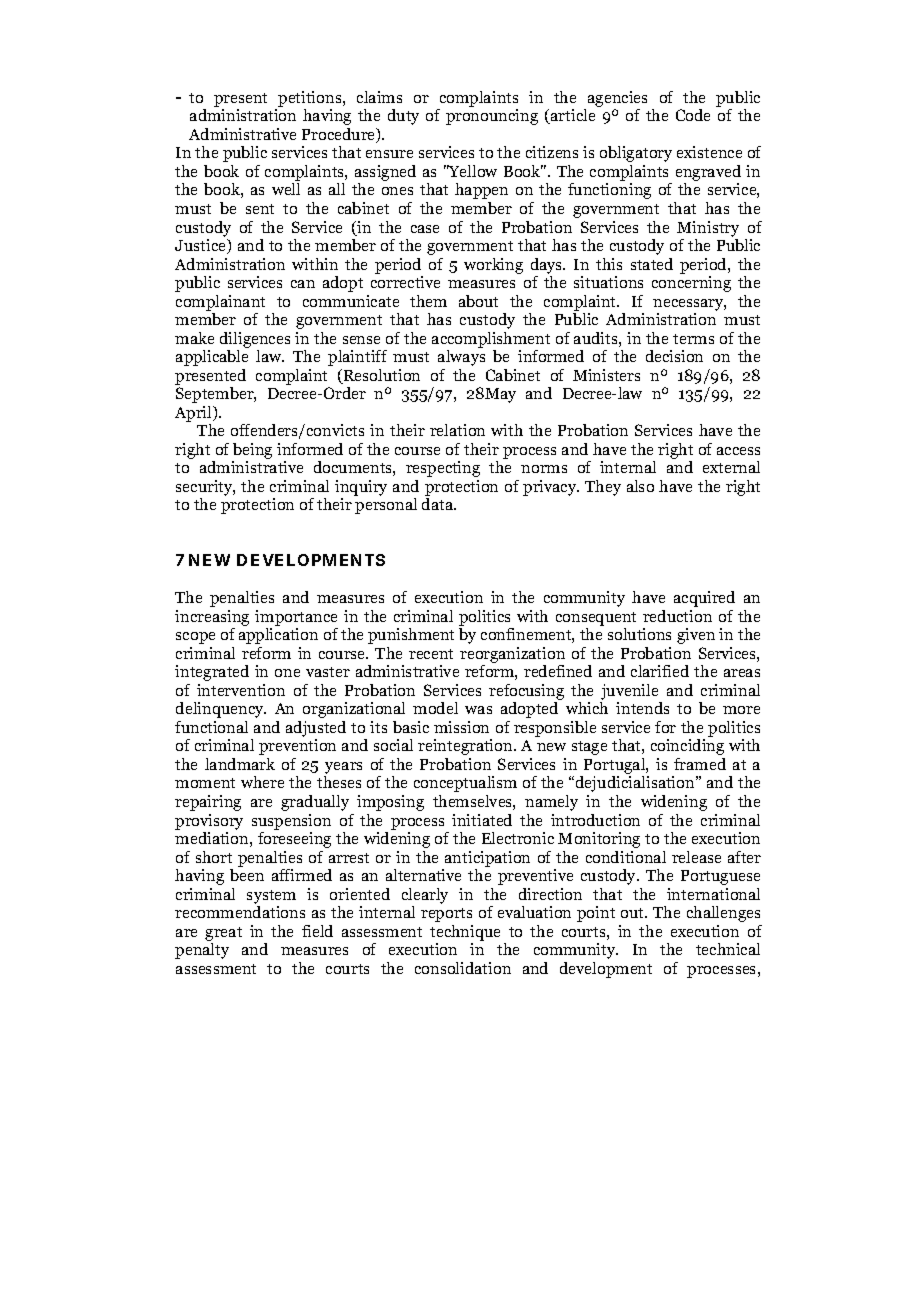 The width and height of the screenshot is (924, 1308). Describe the element at coordinates (640, 486) in the screenshot. I see `also` at that location.
